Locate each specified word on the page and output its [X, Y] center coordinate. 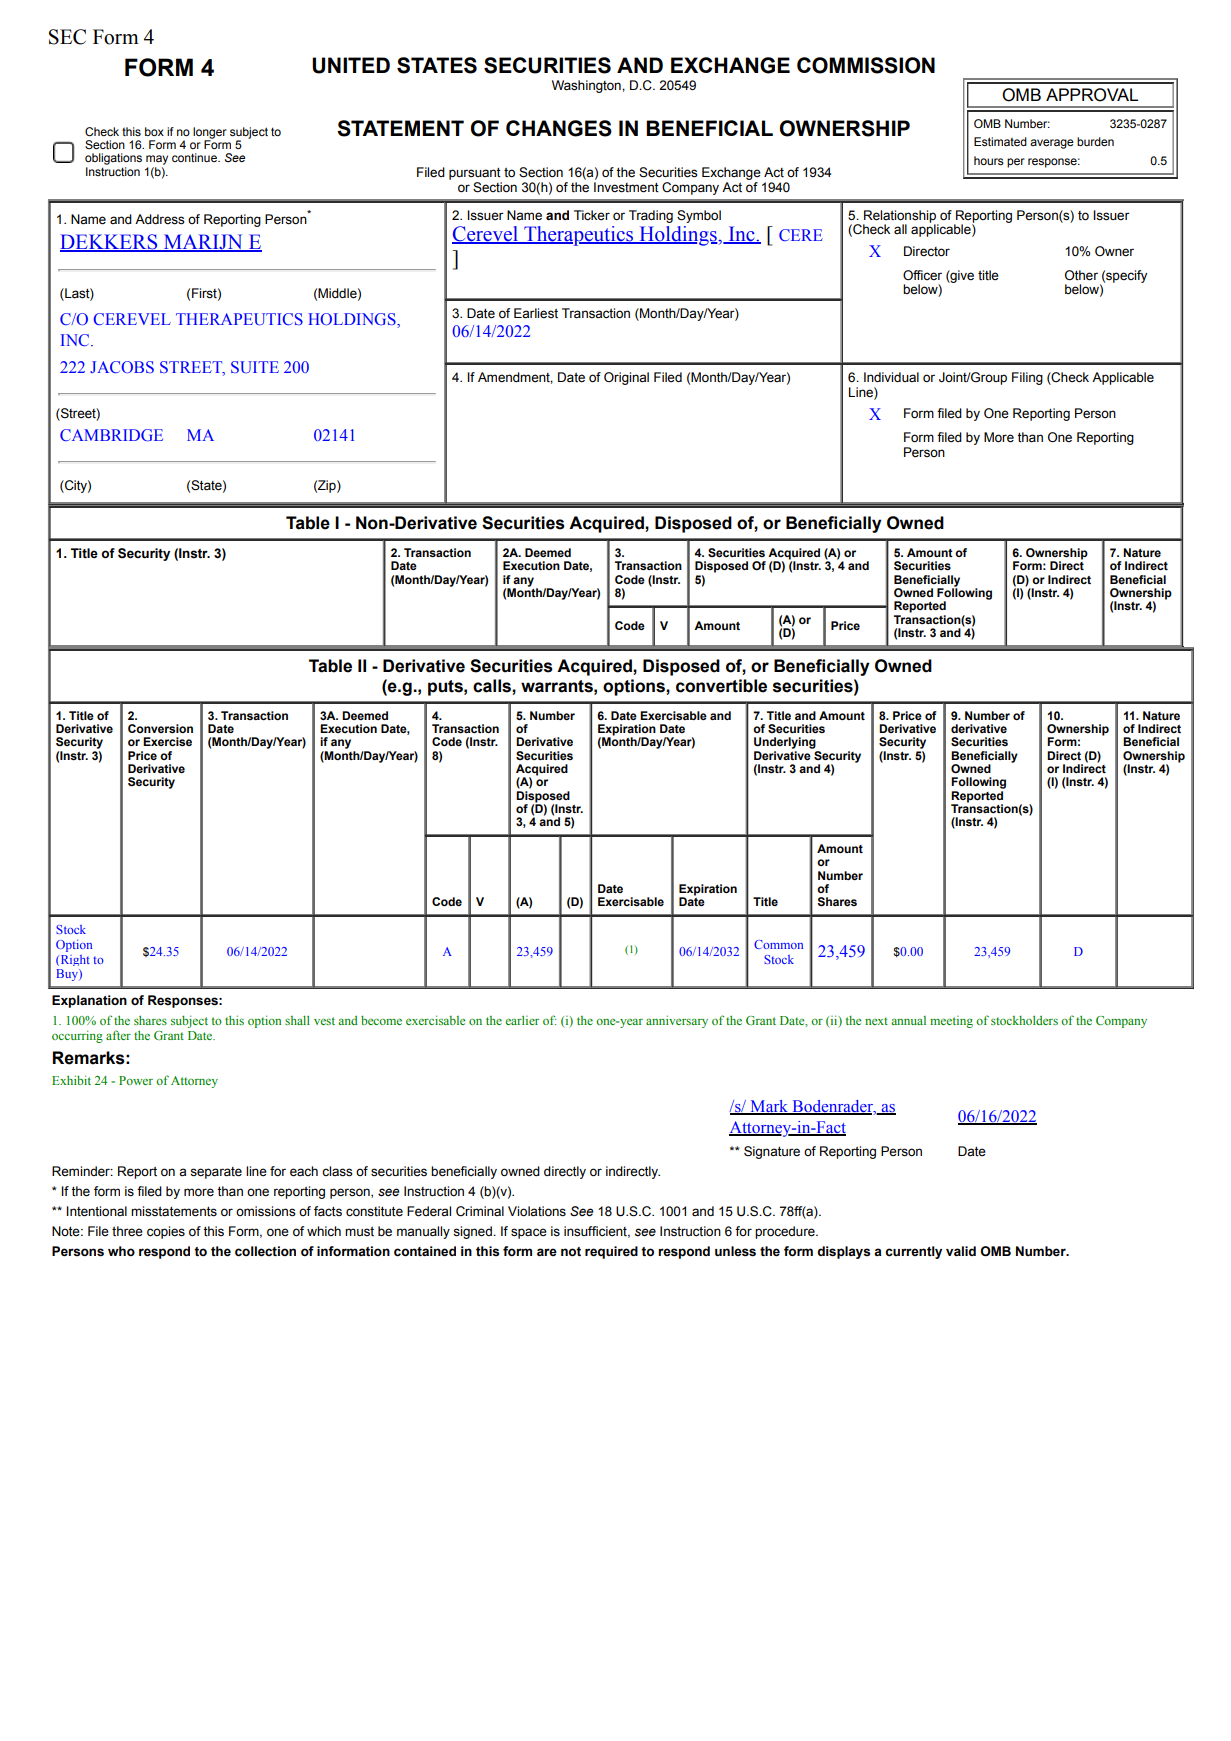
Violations [537, 1211]
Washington [587, 86]
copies [166, 1232]
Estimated [1000, 141]
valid [961, 1251]
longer [210, 134]
